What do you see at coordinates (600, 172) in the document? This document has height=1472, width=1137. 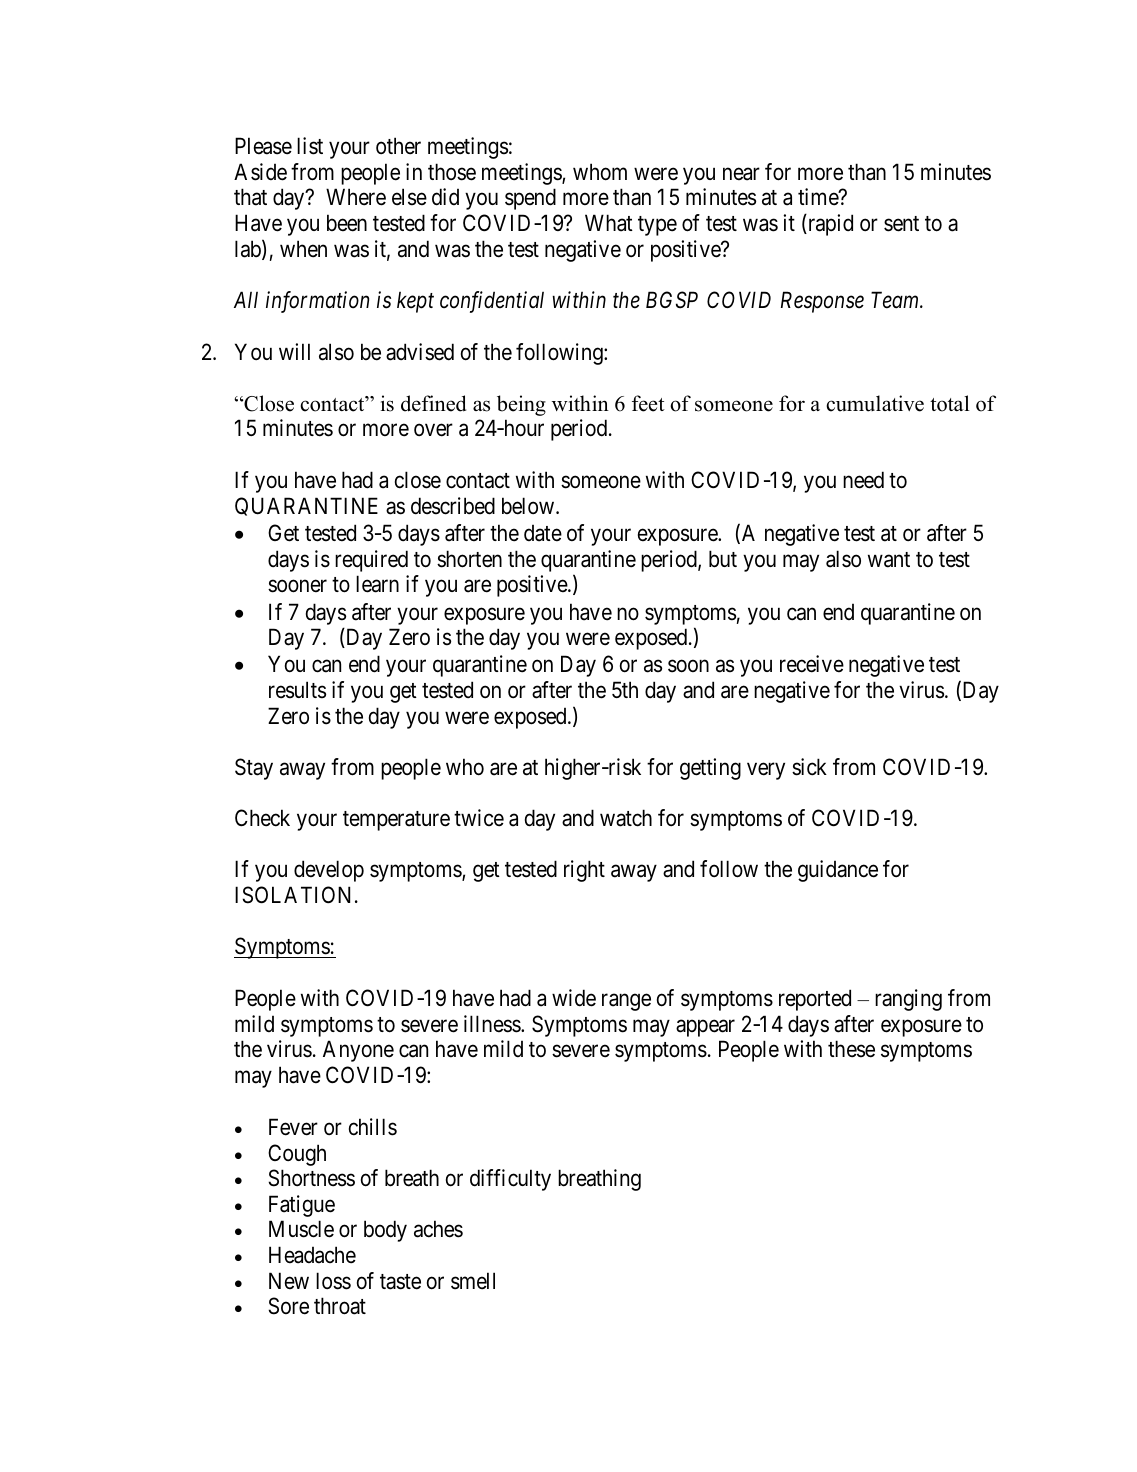 I see `whom` at bounding box center [600, 172].
